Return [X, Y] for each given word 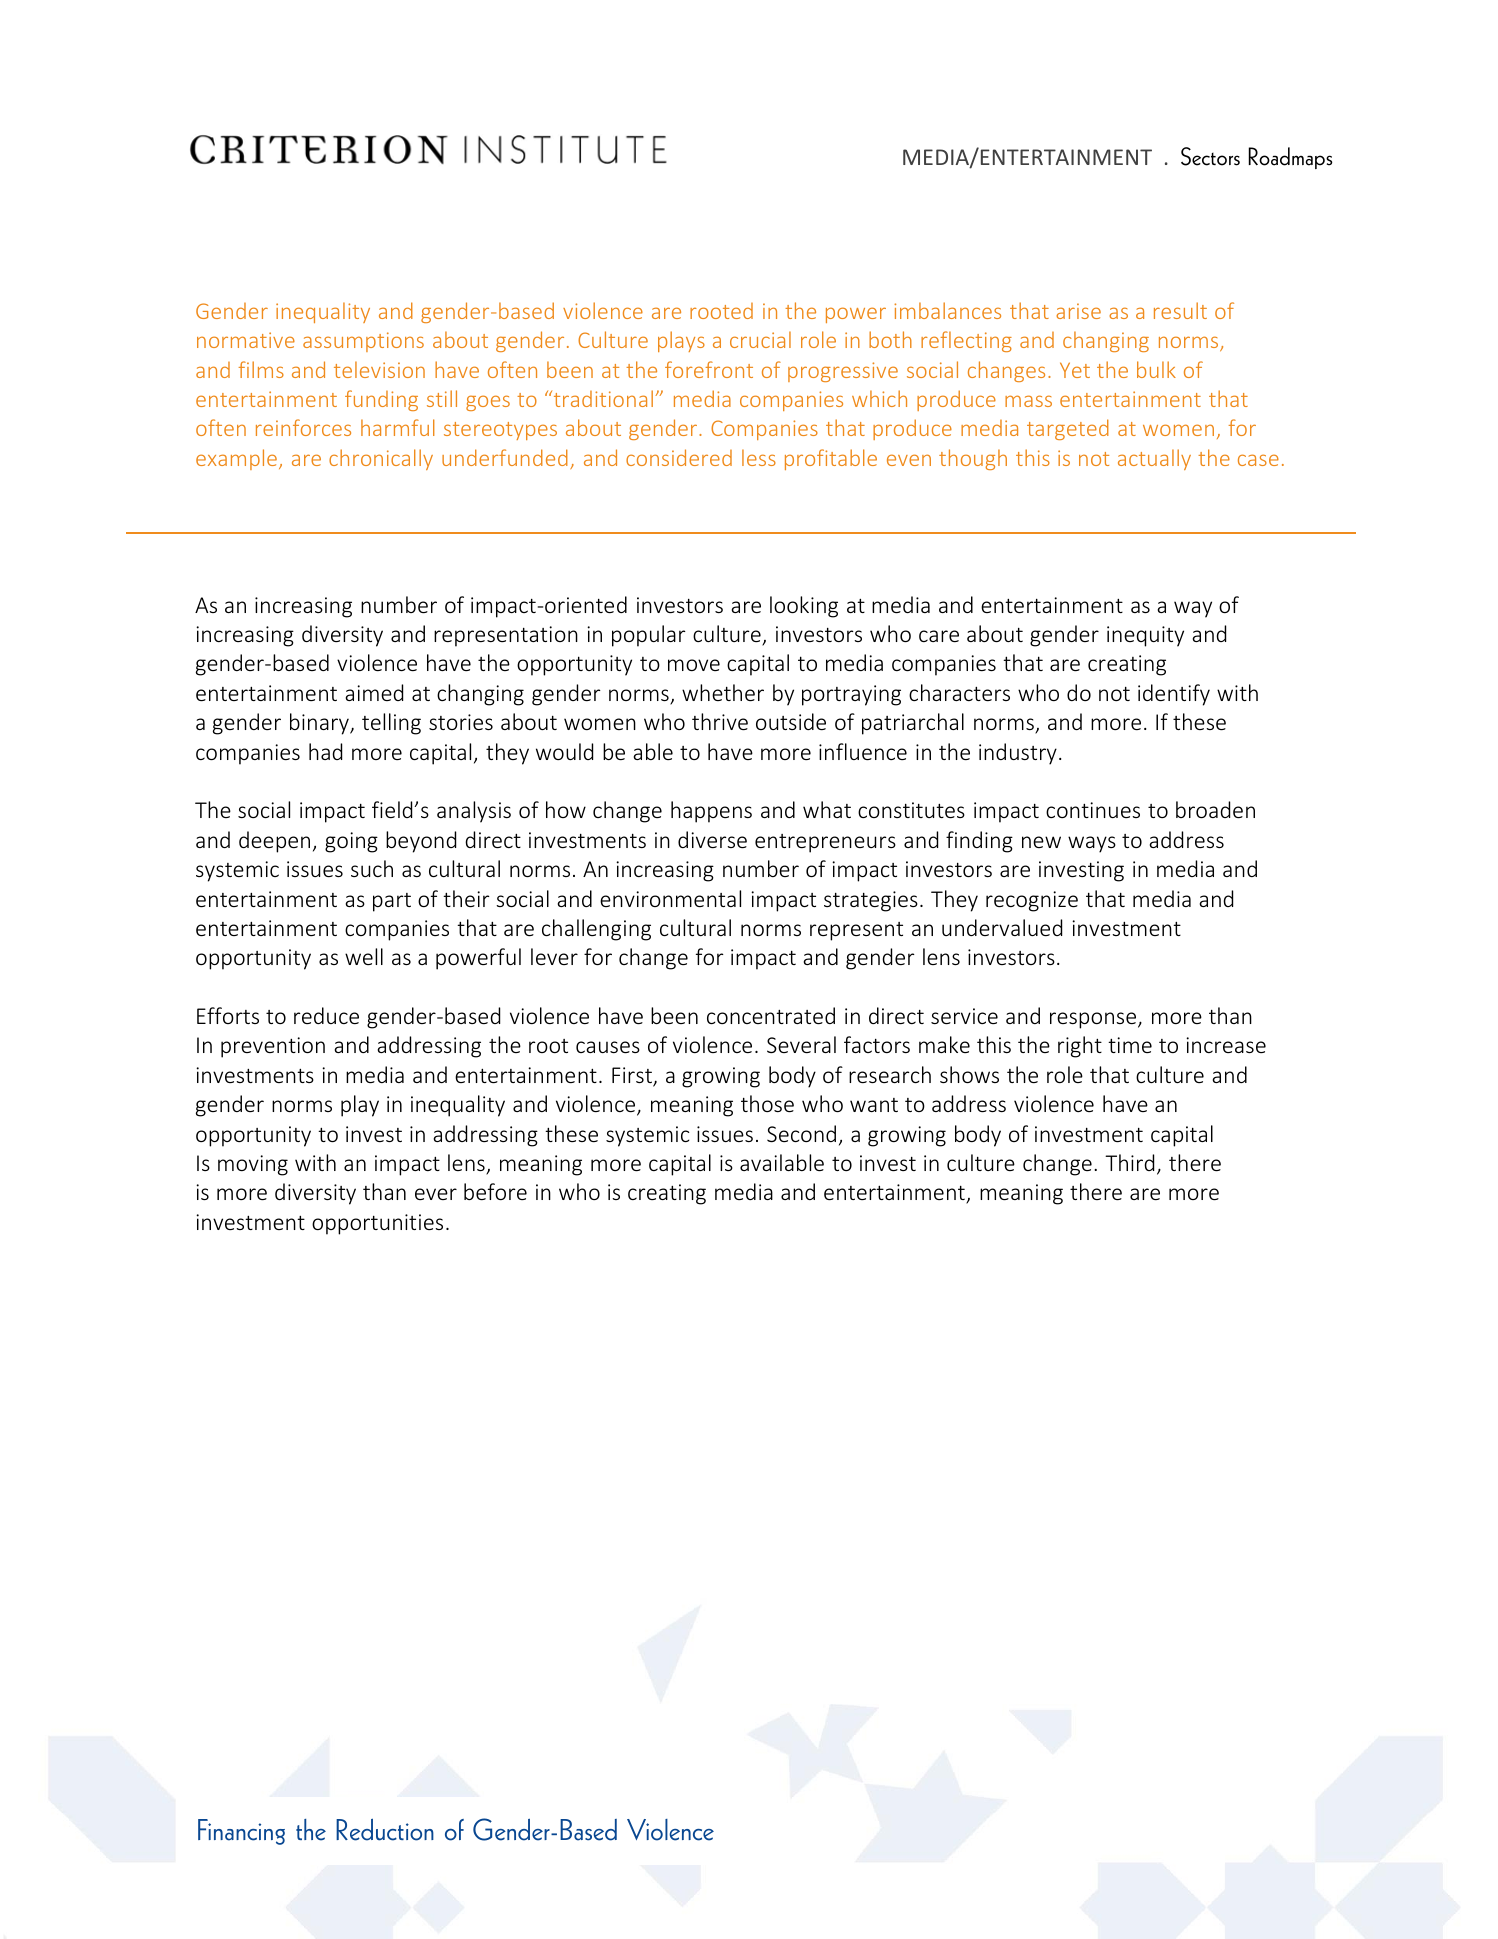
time [1130, 1045]
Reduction [385, 1830]
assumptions [363, 342]
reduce [326, 1015]
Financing [241, 1832]
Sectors [1210, 156]
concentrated [771, 1015]
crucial [760, 339]
